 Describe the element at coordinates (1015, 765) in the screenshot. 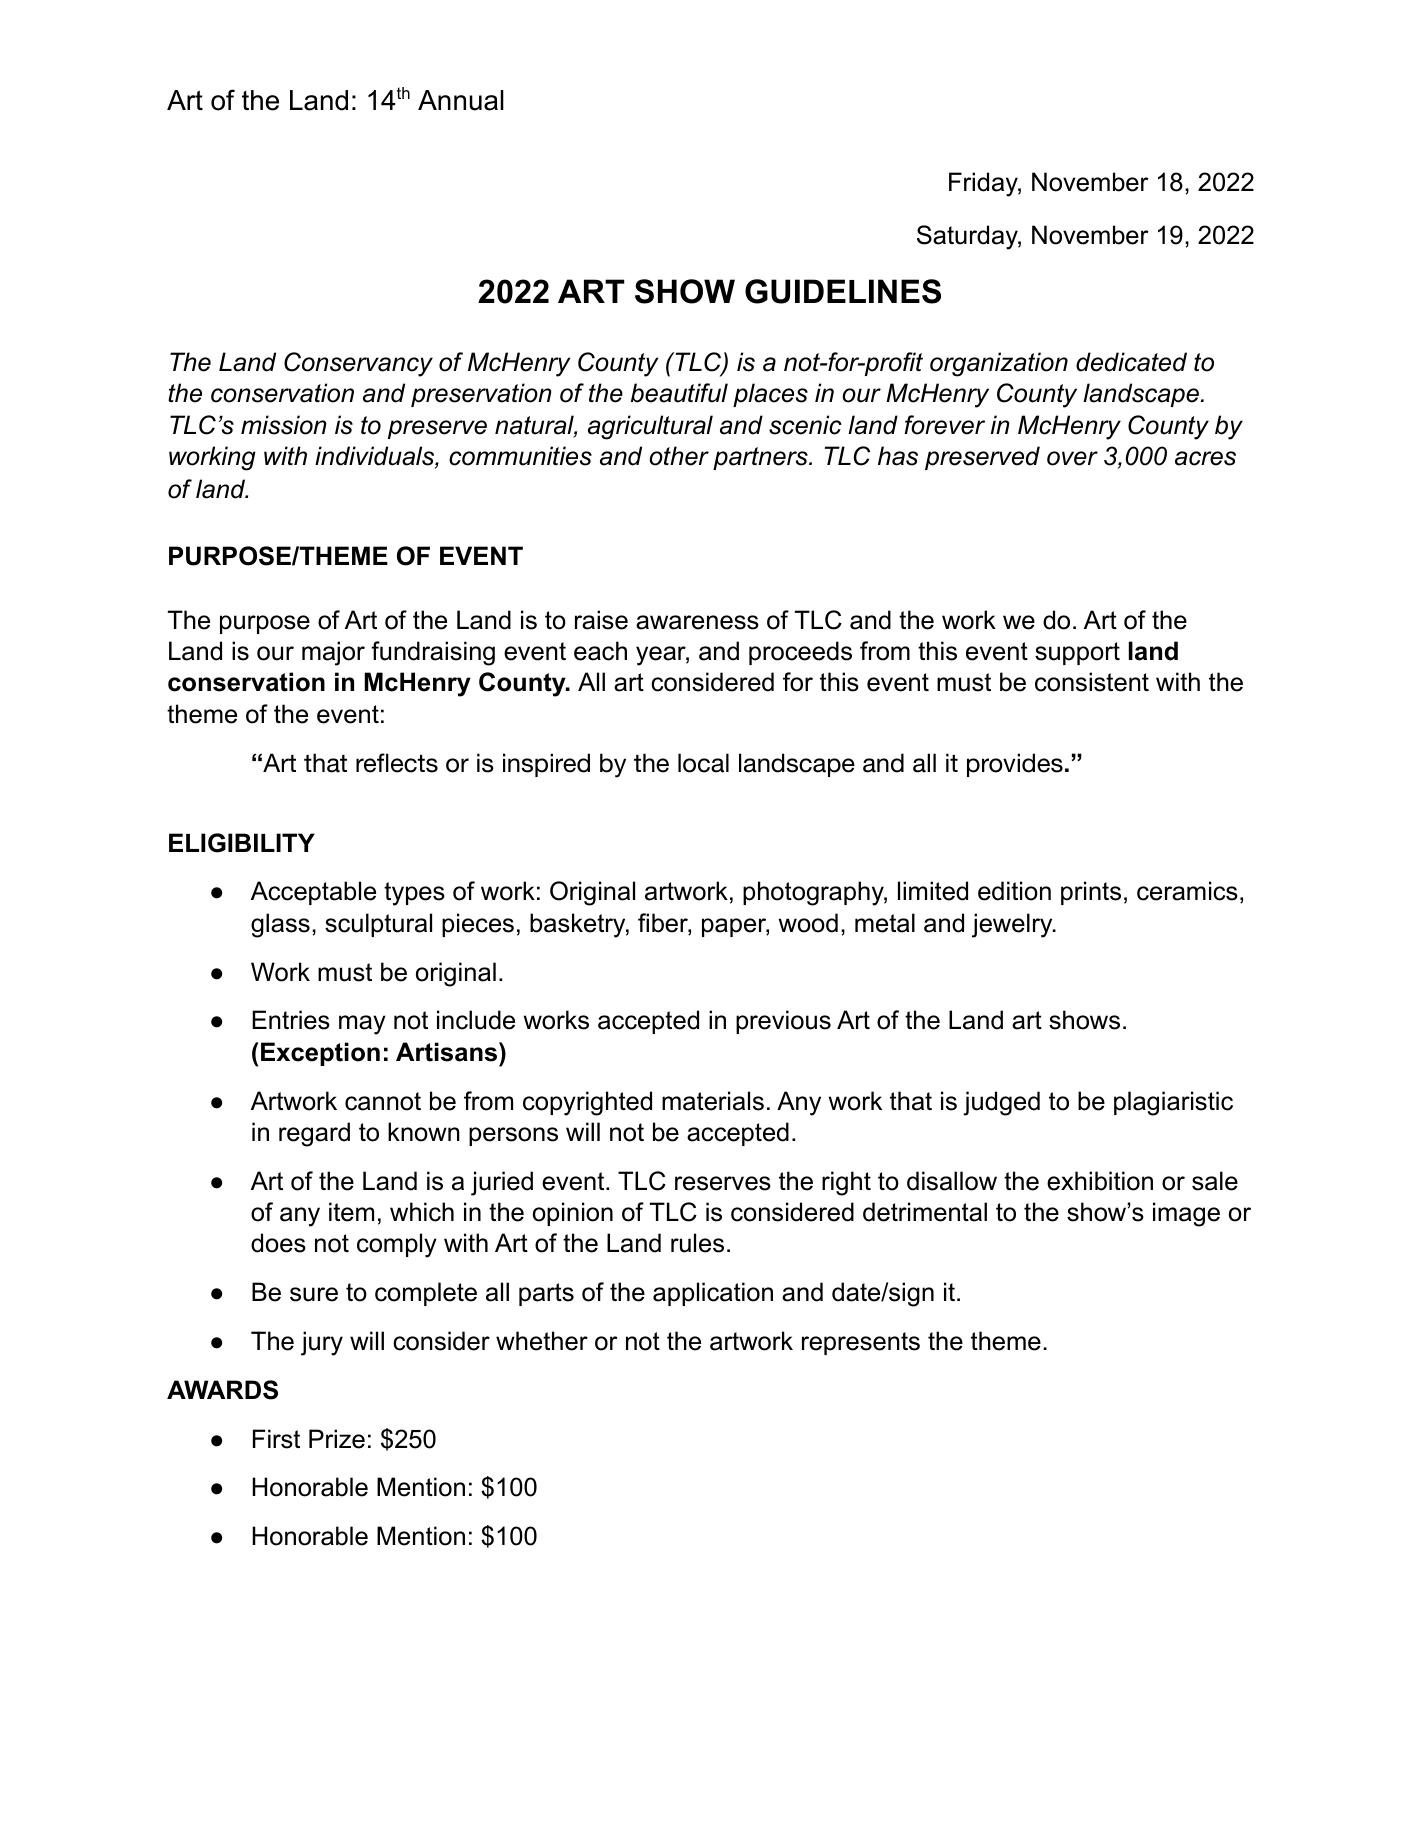

I see `provides` at that location.
